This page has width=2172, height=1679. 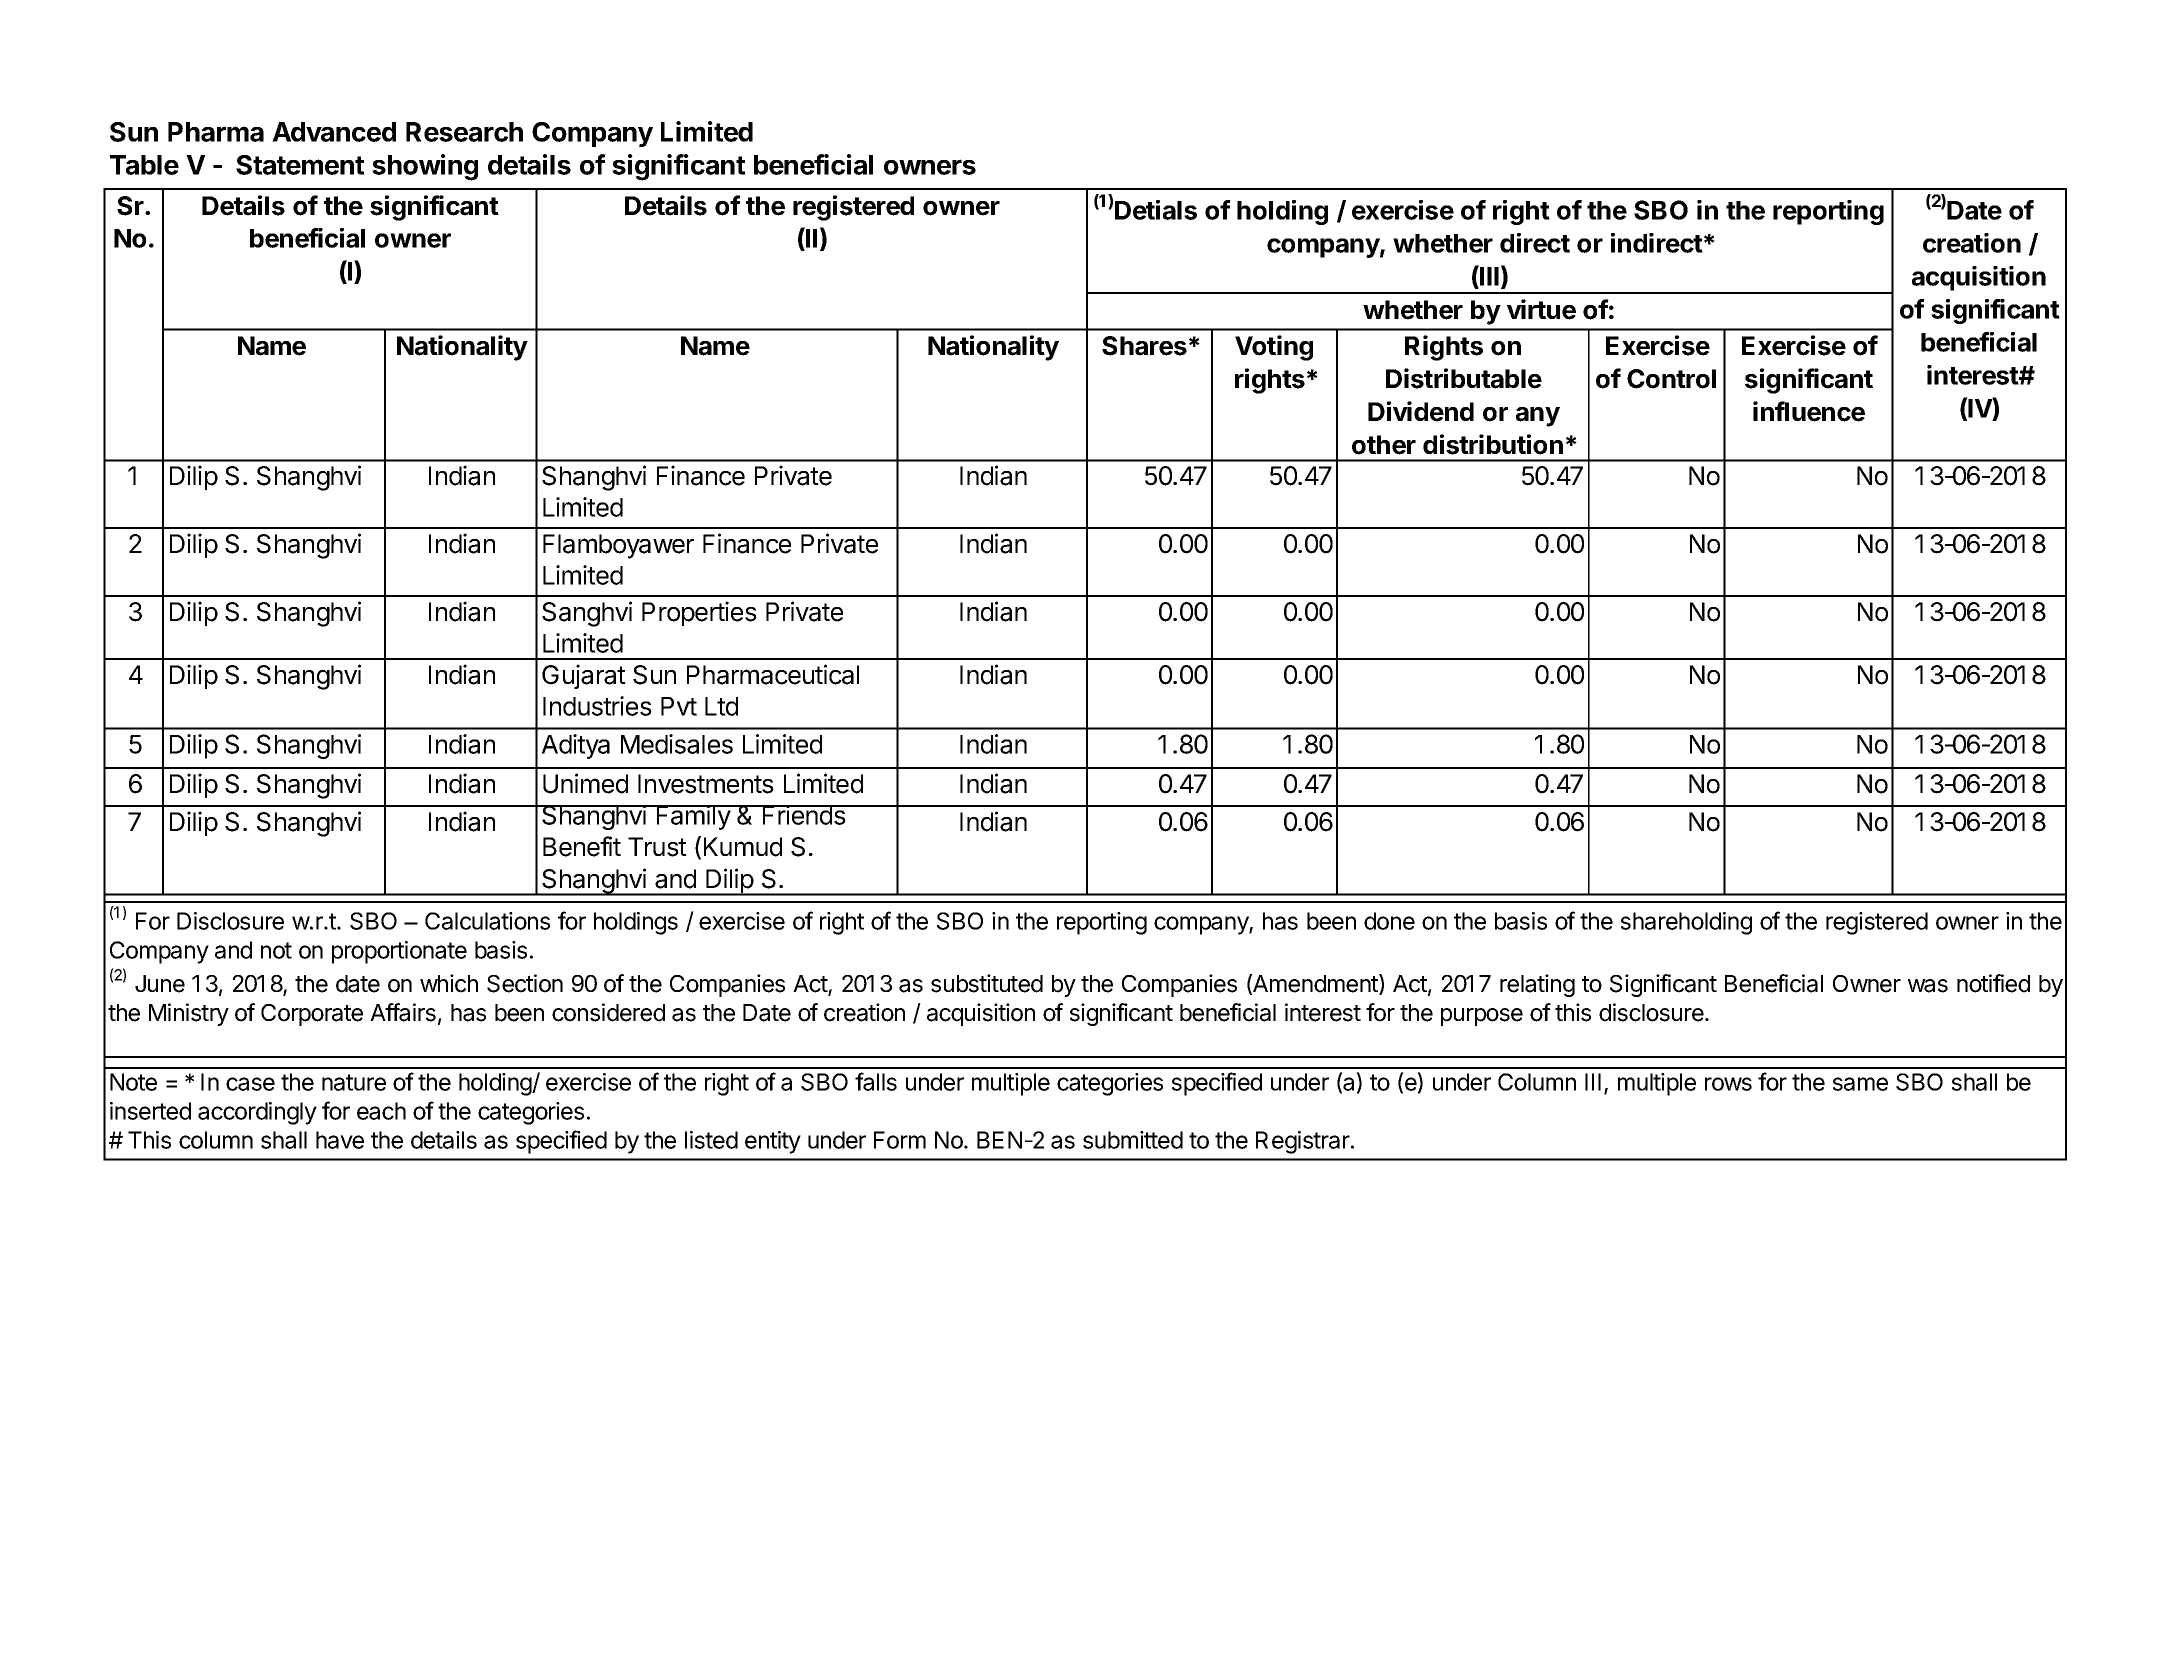 I want to click on other, so click(x=1384, y=445).
